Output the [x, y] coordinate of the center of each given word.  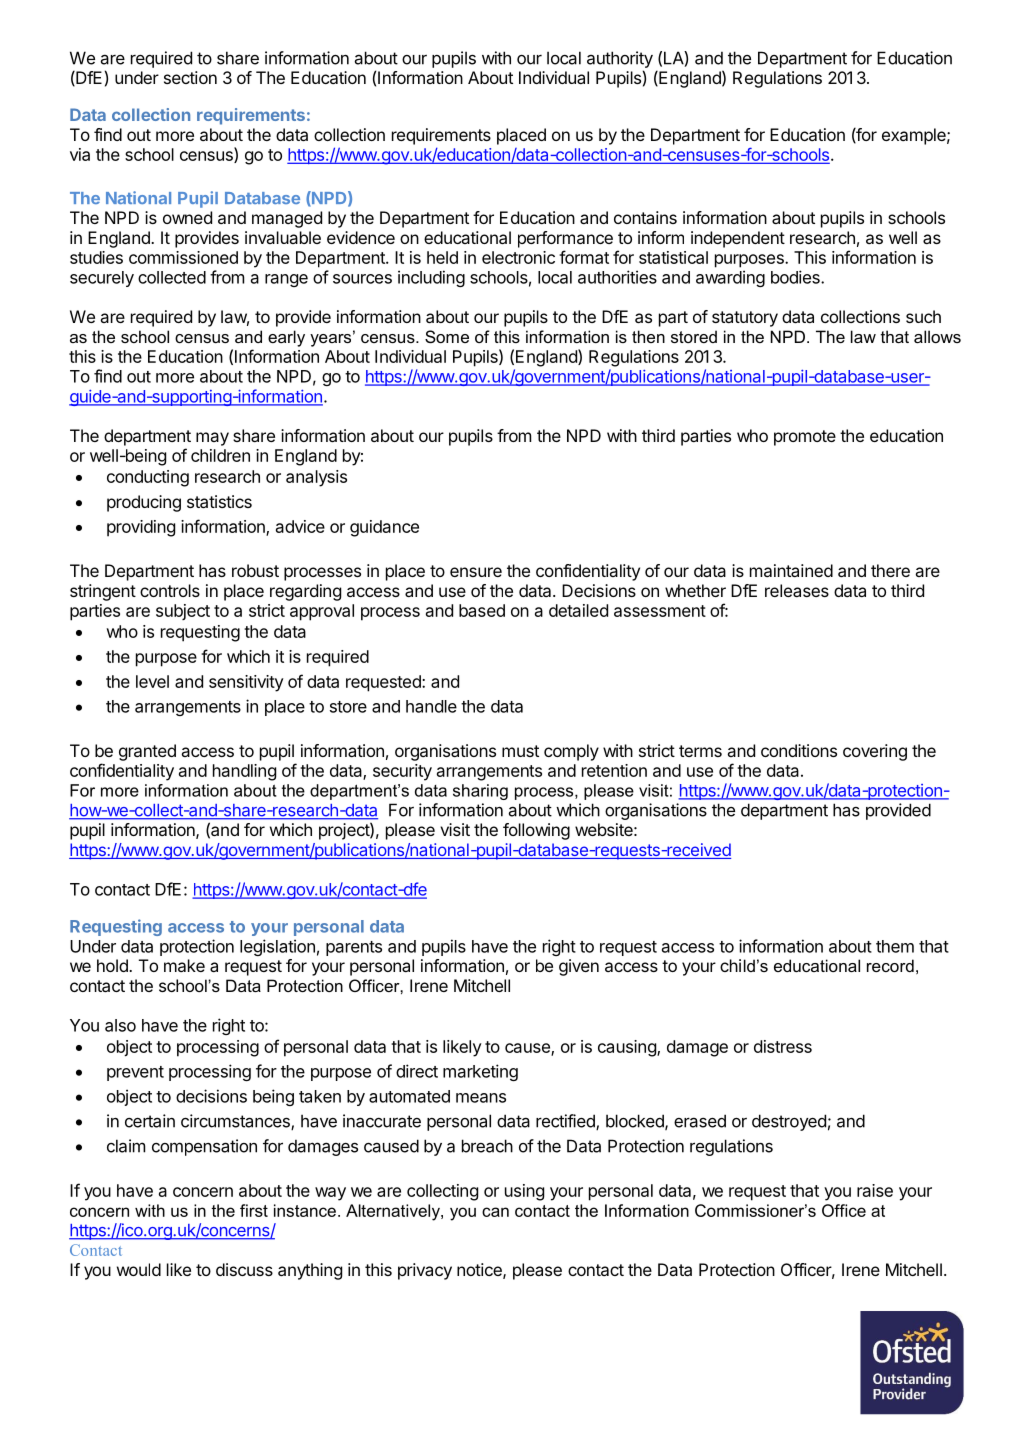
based [482, 610]
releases [797, 590]
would [139, 1269]
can [495, 1212]
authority [620, 59]
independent [738, 239]
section [190, 77]
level [152, 681]
